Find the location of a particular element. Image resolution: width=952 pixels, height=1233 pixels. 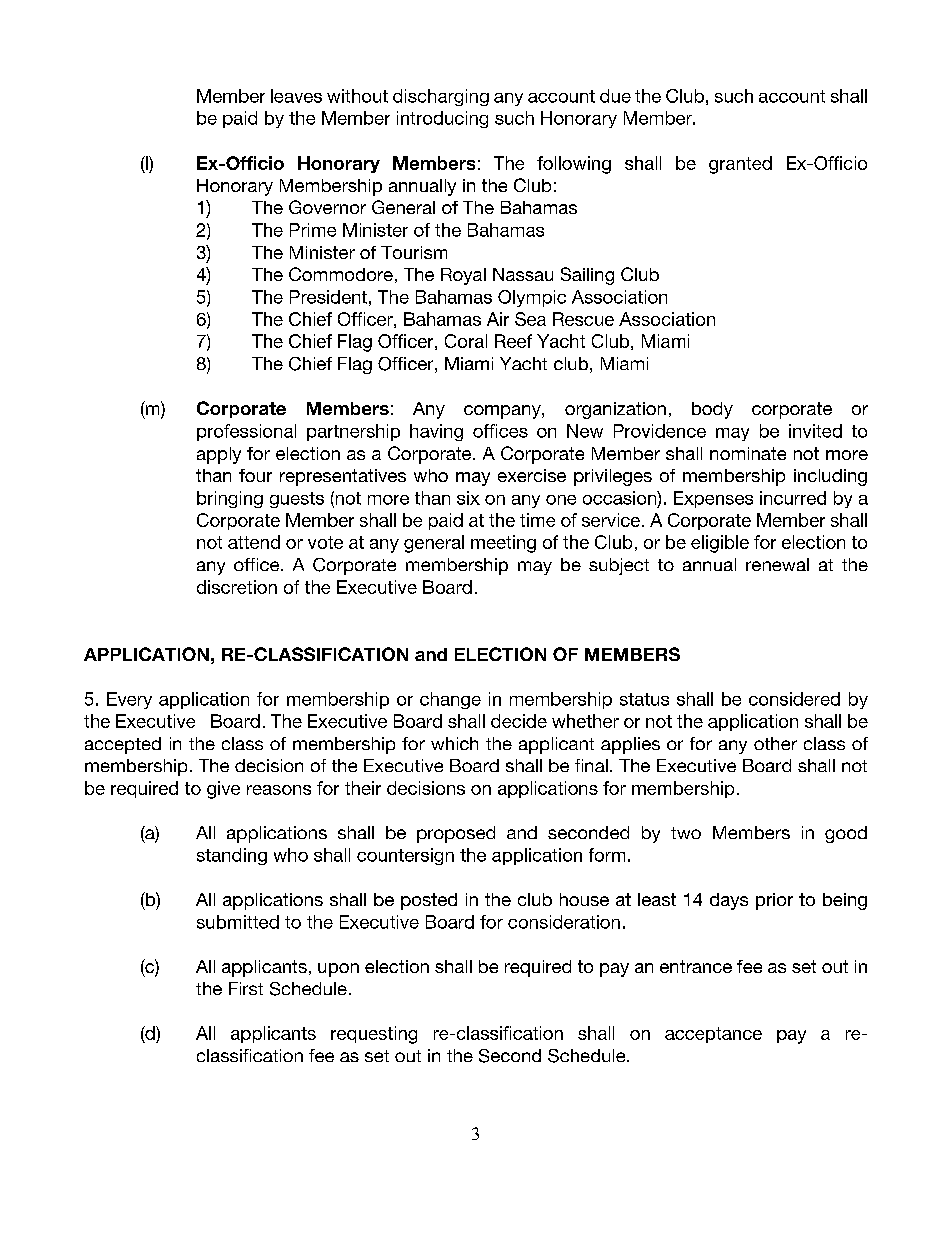

leaves is located at coordinates (296, 96).
